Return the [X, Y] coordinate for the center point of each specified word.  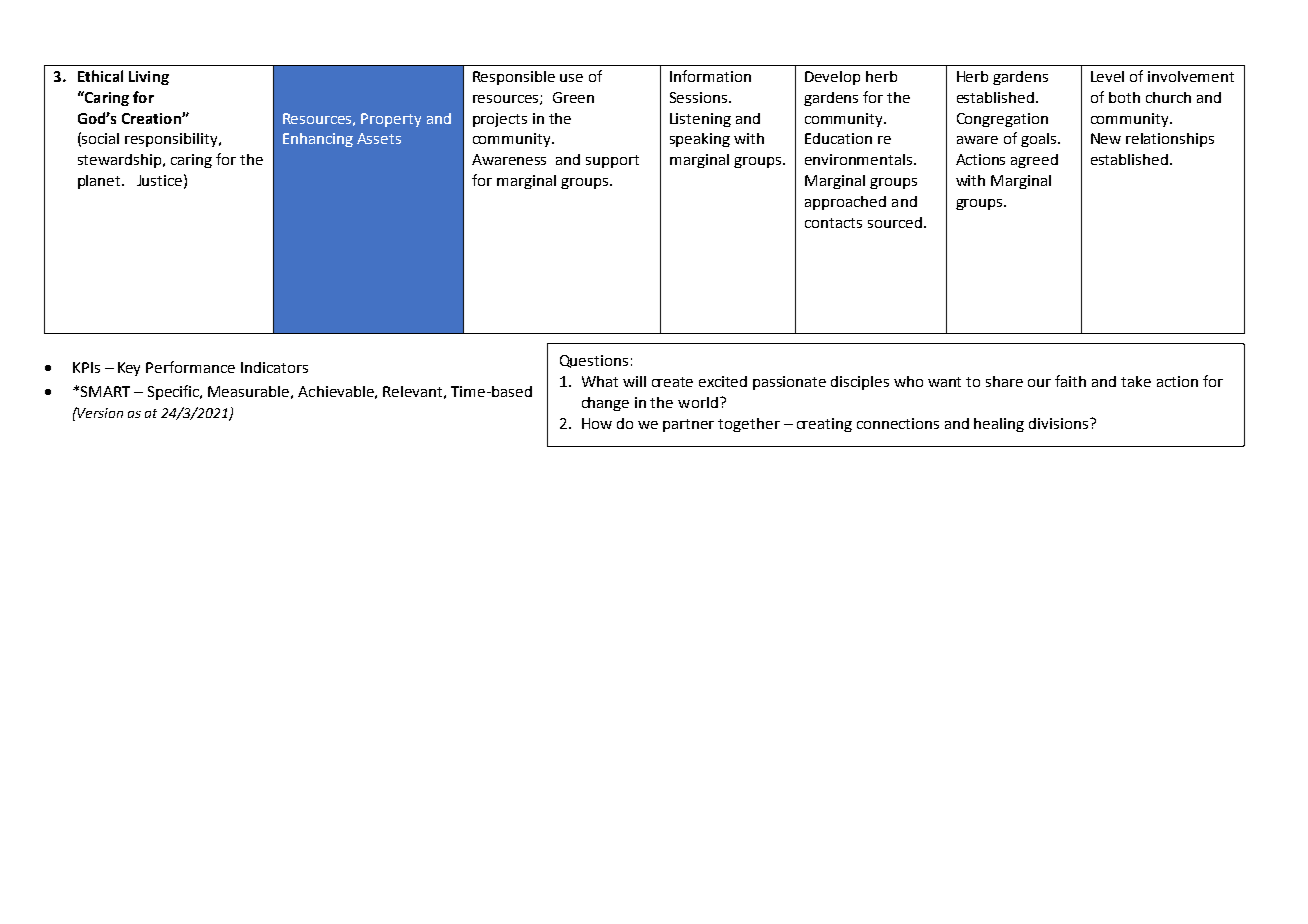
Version [99, 412]
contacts [833, 223]
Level [1107, 76]
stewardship [119, 161]
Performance [190, 367]
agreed [1034, 161]
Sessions [698, 97]
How [597, 423]
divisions [1060, 423]
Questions [594, 361]
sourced [895, 222]
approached [845, 203]
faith [1070, 381]
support [612, 161]
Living [149, 78]
